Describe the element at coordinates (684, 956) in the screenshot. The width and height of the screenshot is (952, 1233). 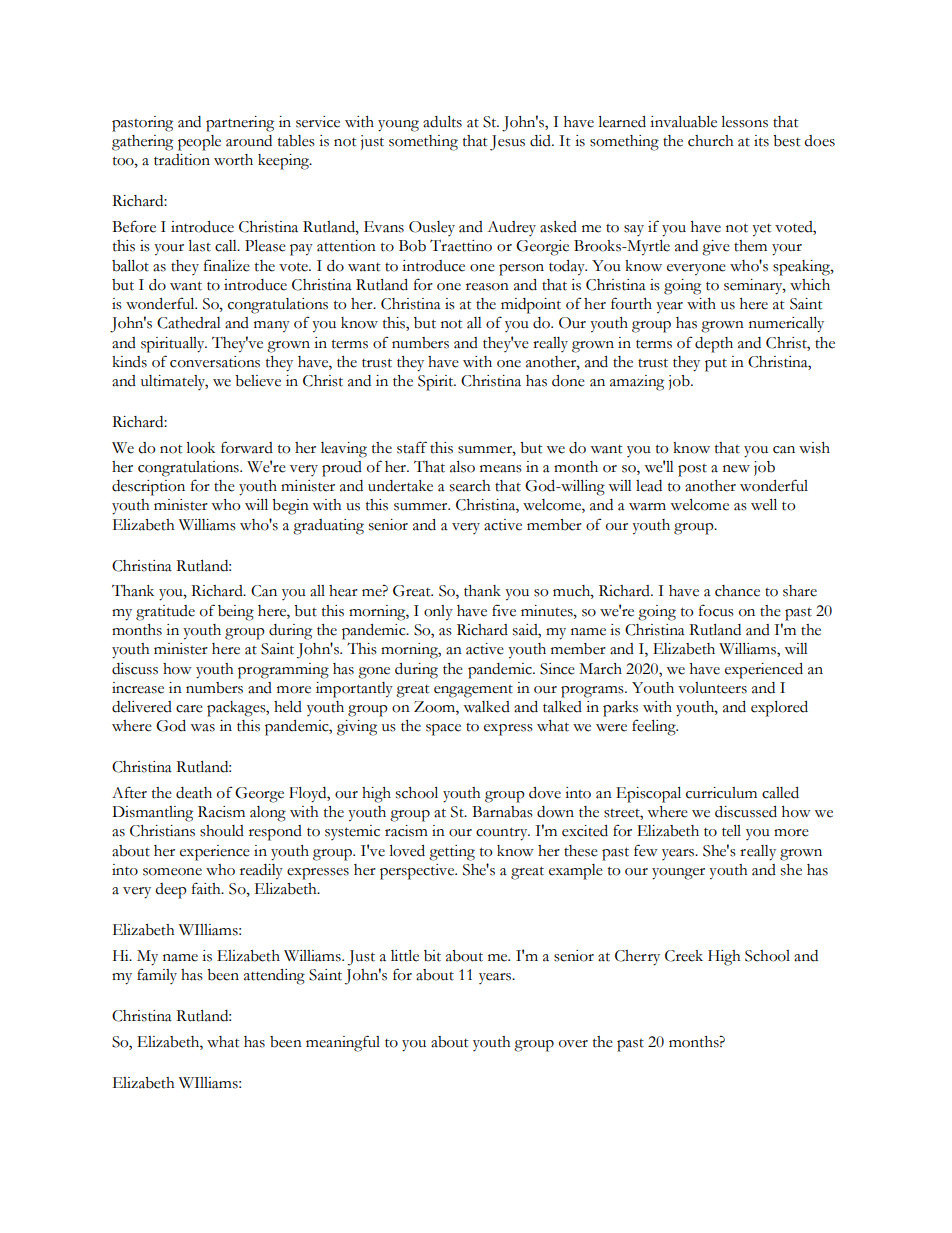
I see `Creek` at that location.
